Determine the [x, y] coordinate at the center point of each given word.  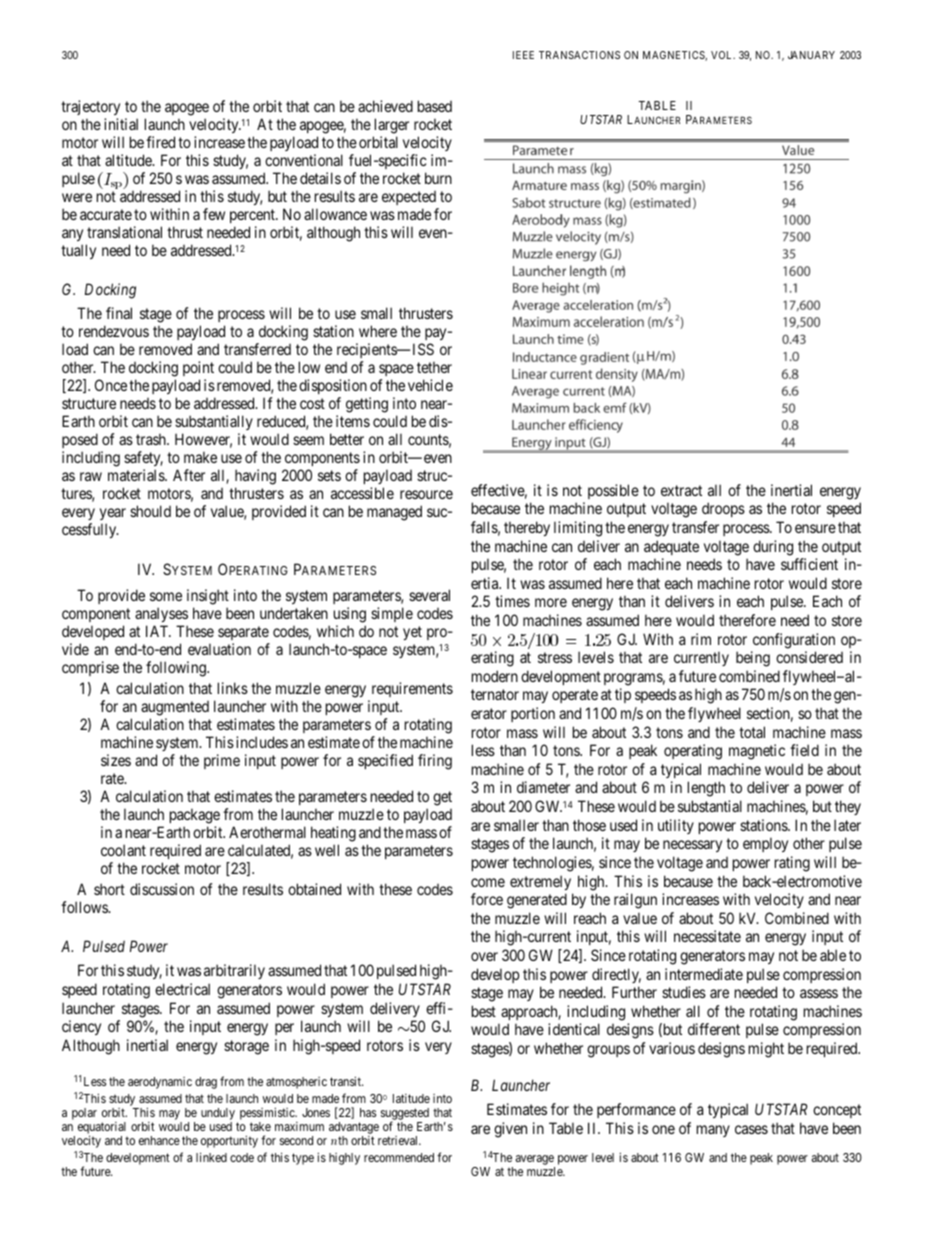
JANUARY [811, 55]
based [435, 106]
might [766, 1050]
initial [121, 124]
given [510, 1130]
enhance [159, 1140]
